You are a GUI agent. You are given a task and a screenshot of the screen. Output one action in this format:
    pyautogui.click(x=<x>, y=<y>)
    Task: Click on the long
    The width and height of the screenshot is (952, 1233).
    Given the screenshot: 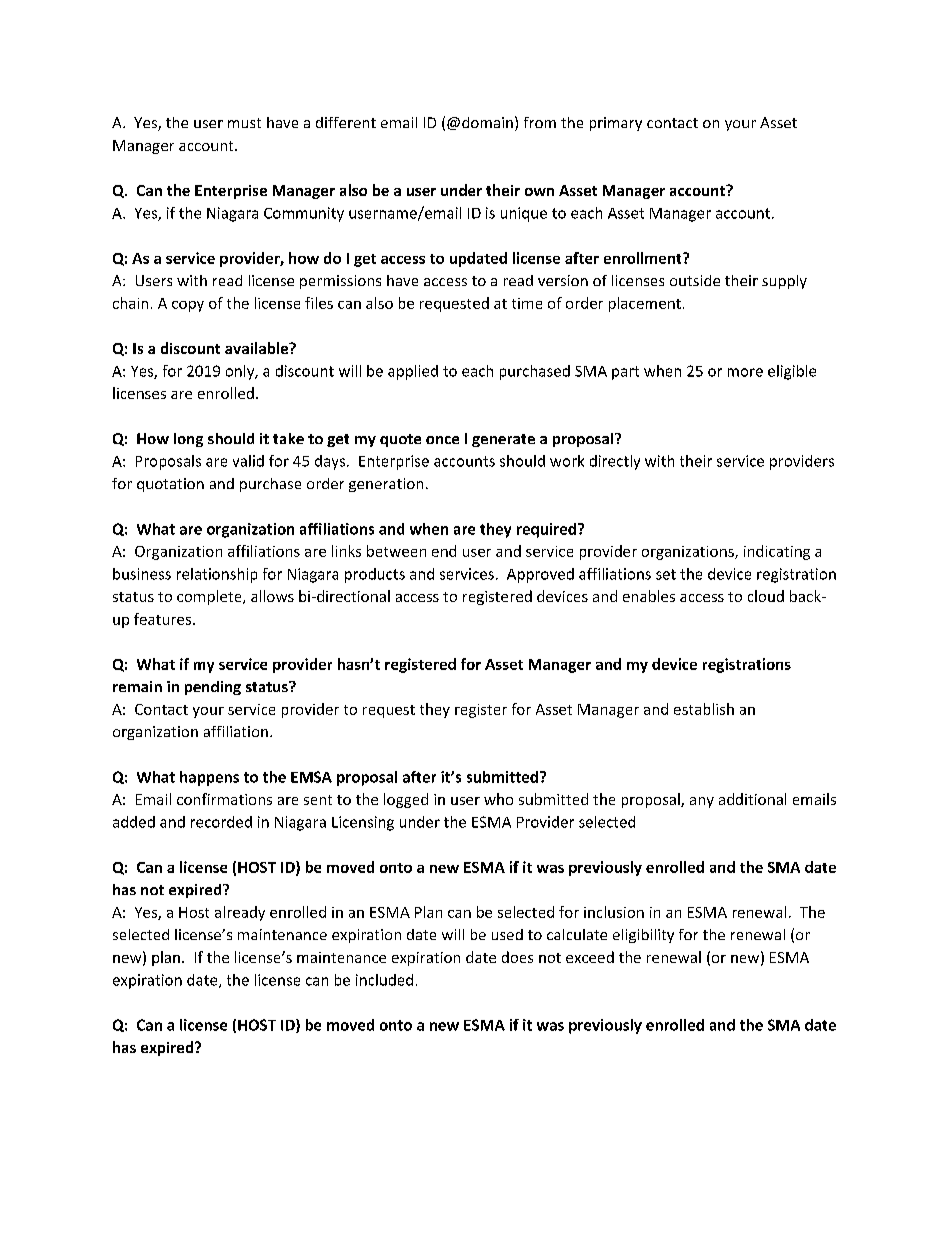 What is the action you would take?
    pyautogui.click(x=188, y=440)
